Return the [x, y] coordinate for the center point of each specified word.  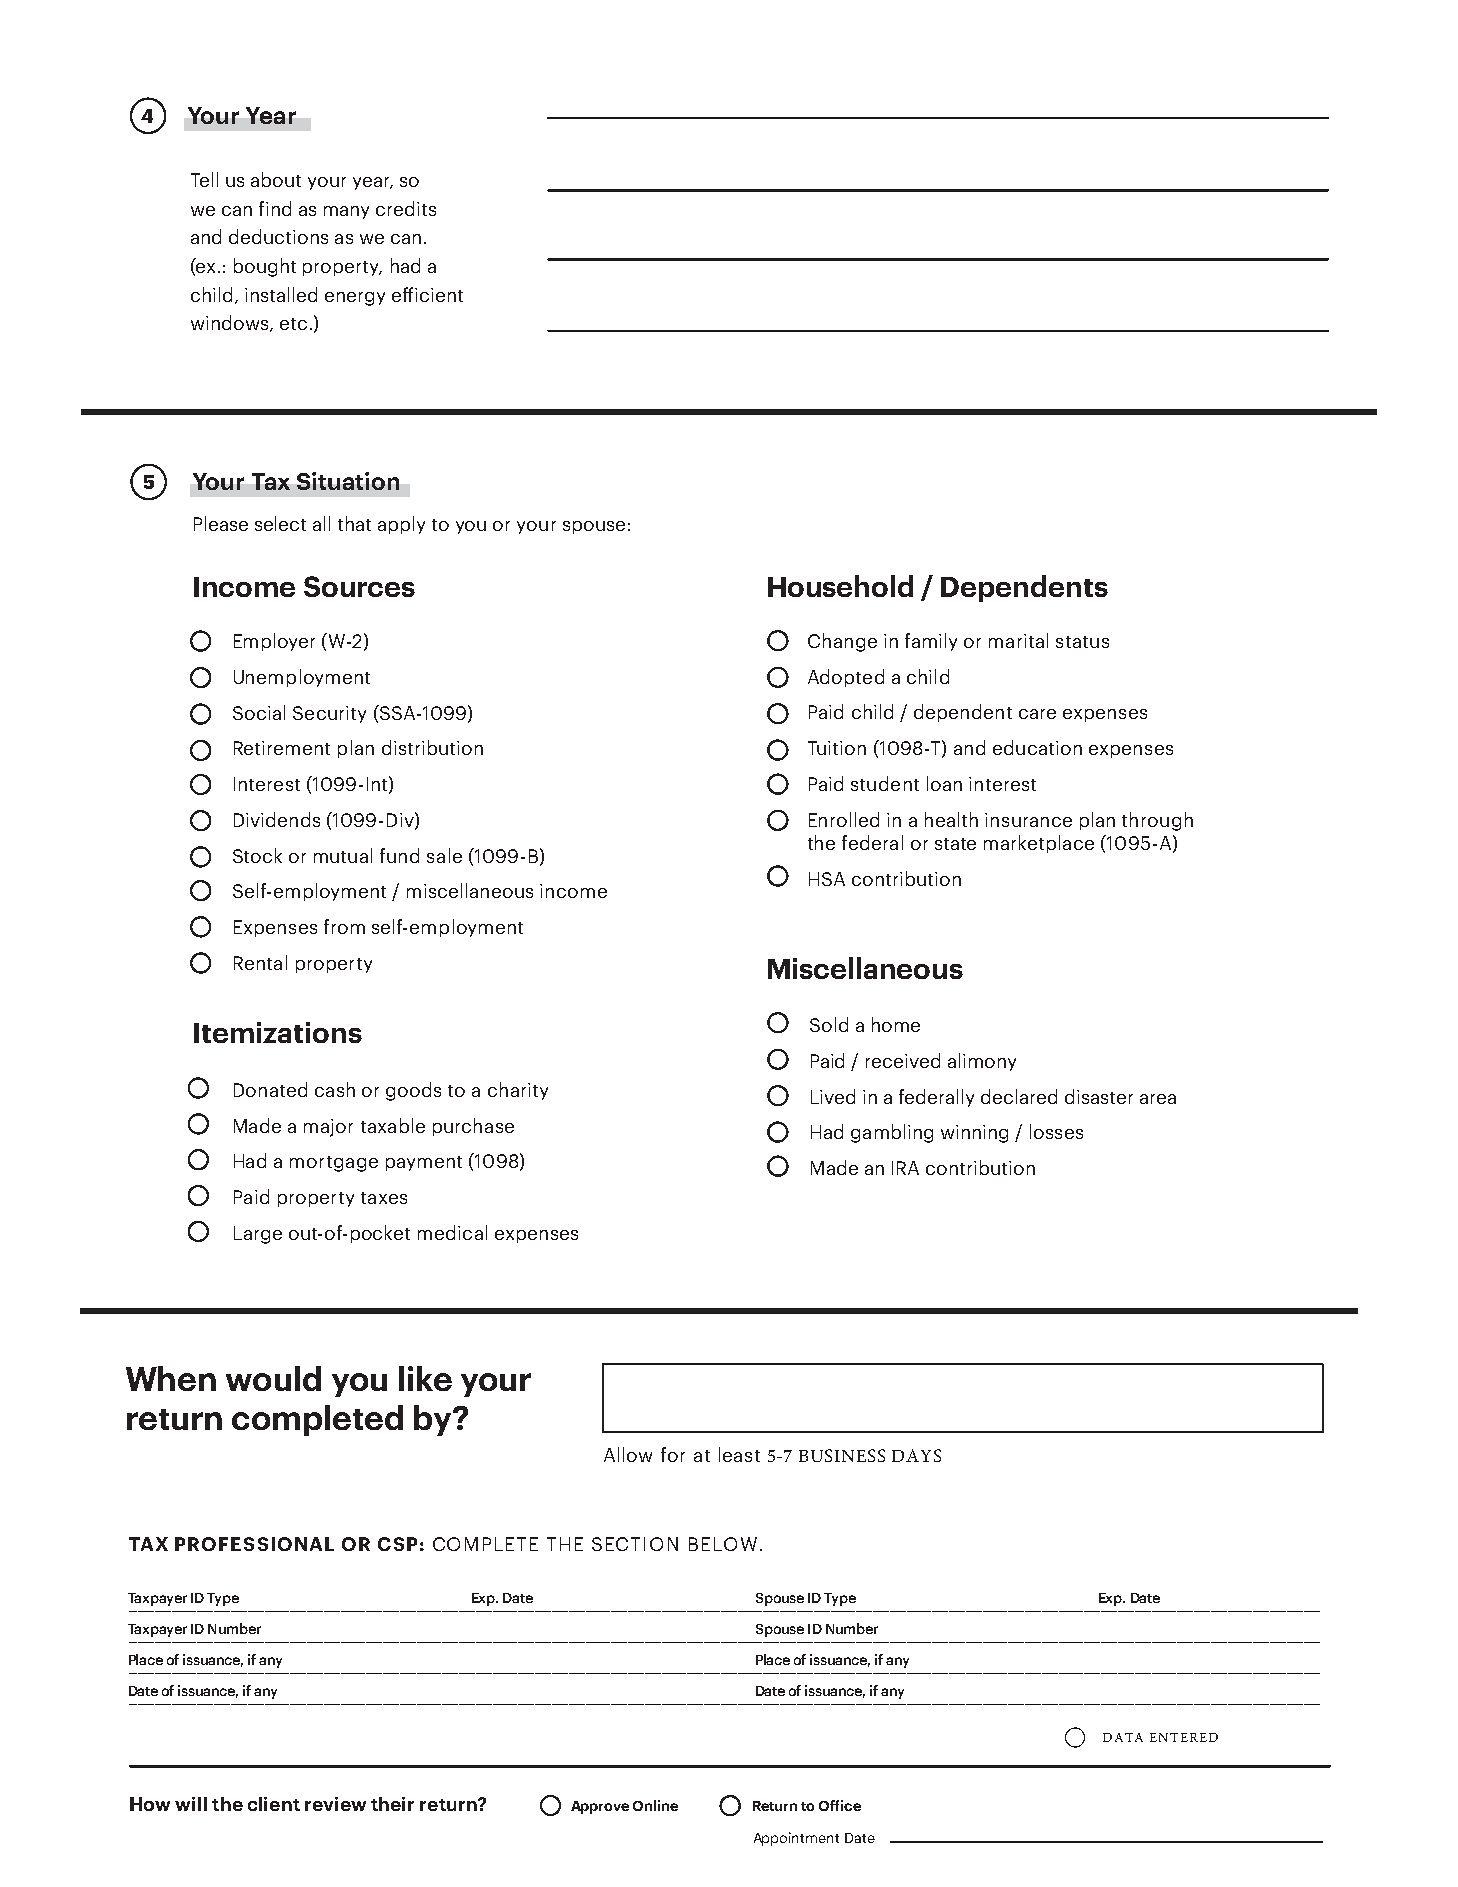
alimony [982, 1062]
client [274, 1804]
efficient [427, 294]
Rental [260, 962]
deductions [278, 236]
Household [840, 586]
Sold [829, 1024]
